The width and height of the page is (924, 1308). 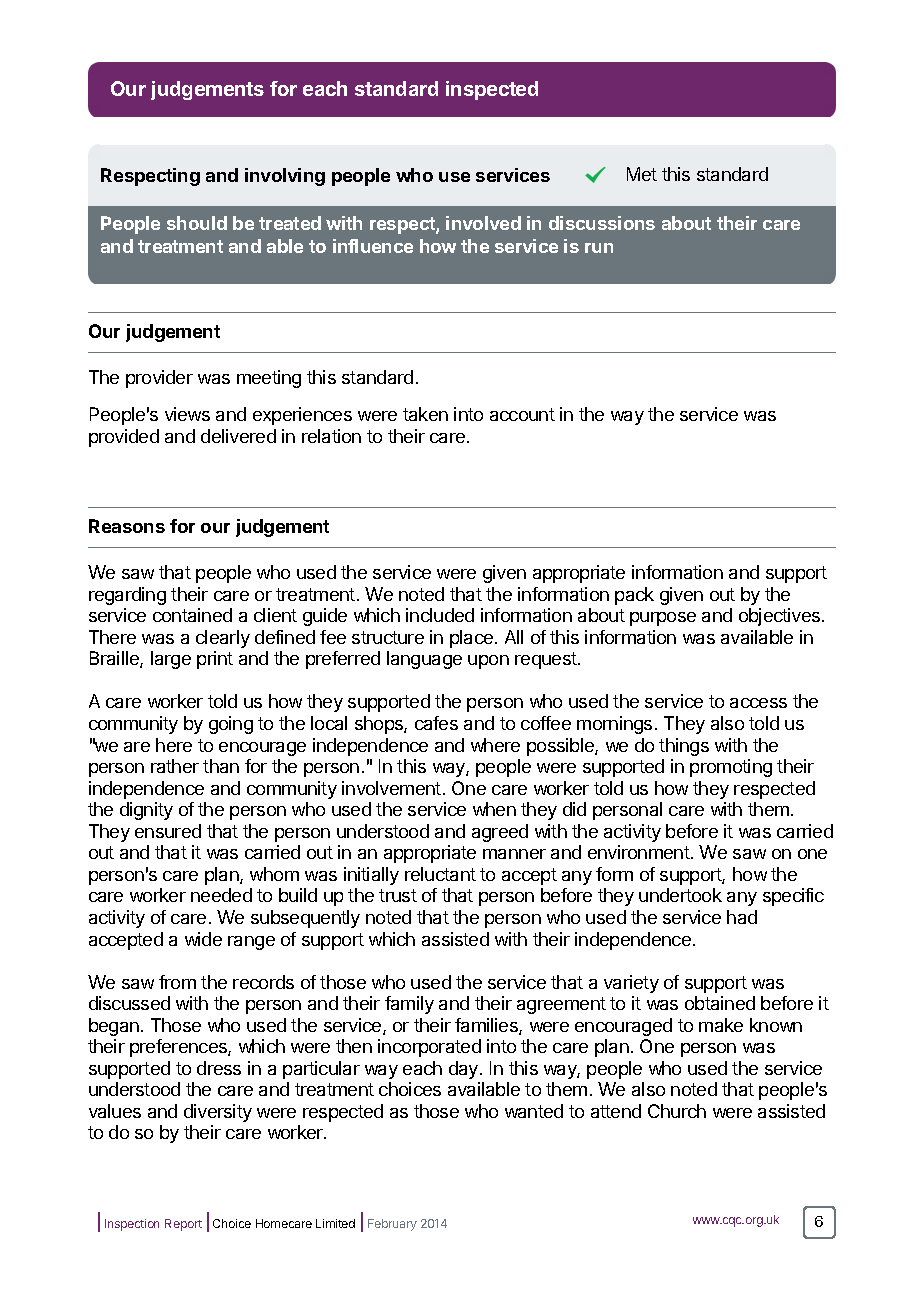 I want to click on February, so click(x=392, y=1225).
